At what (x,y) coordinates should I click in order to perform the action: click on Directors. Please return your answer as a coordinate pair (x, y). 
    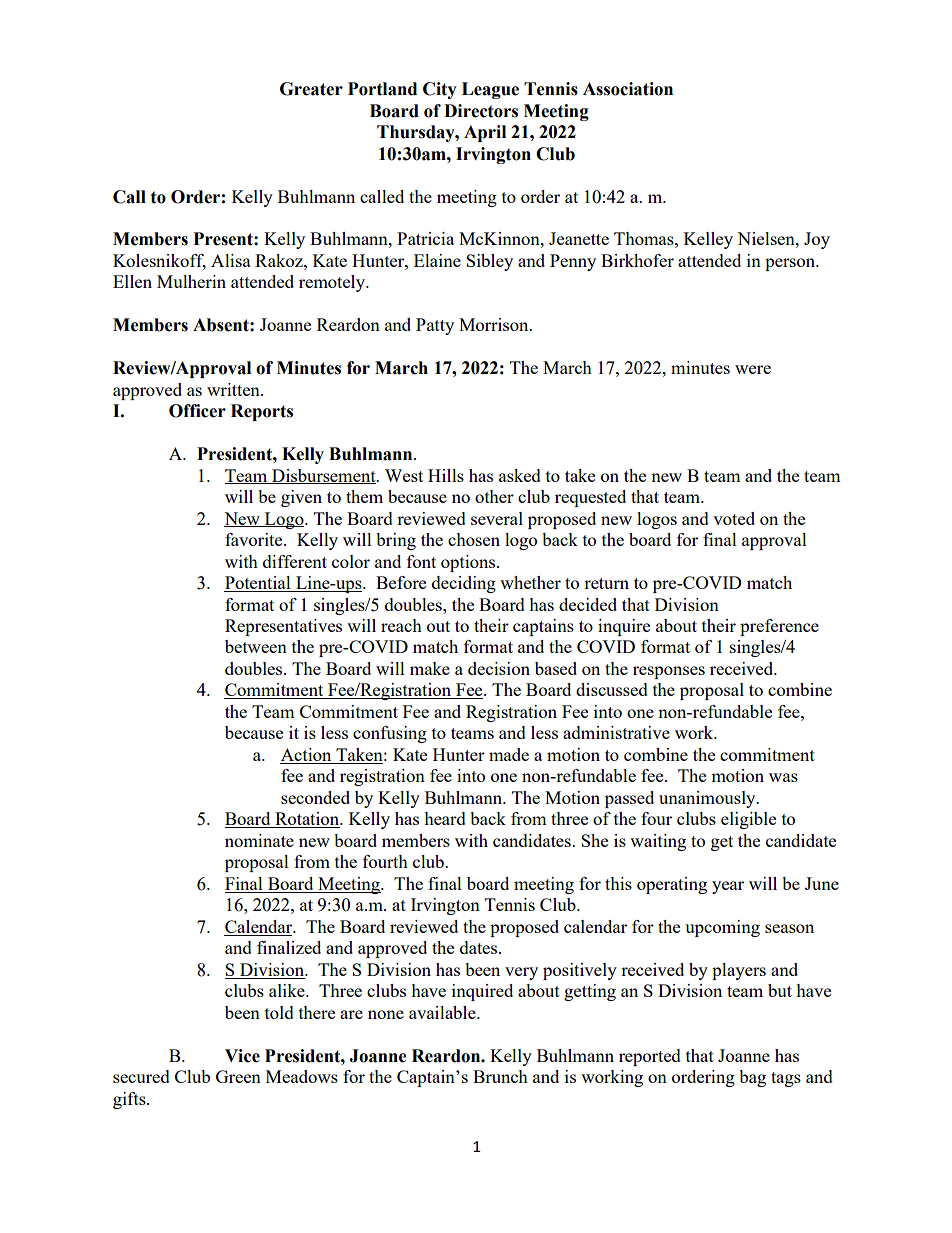
    Looking at the image, I should click on (481, 111).
